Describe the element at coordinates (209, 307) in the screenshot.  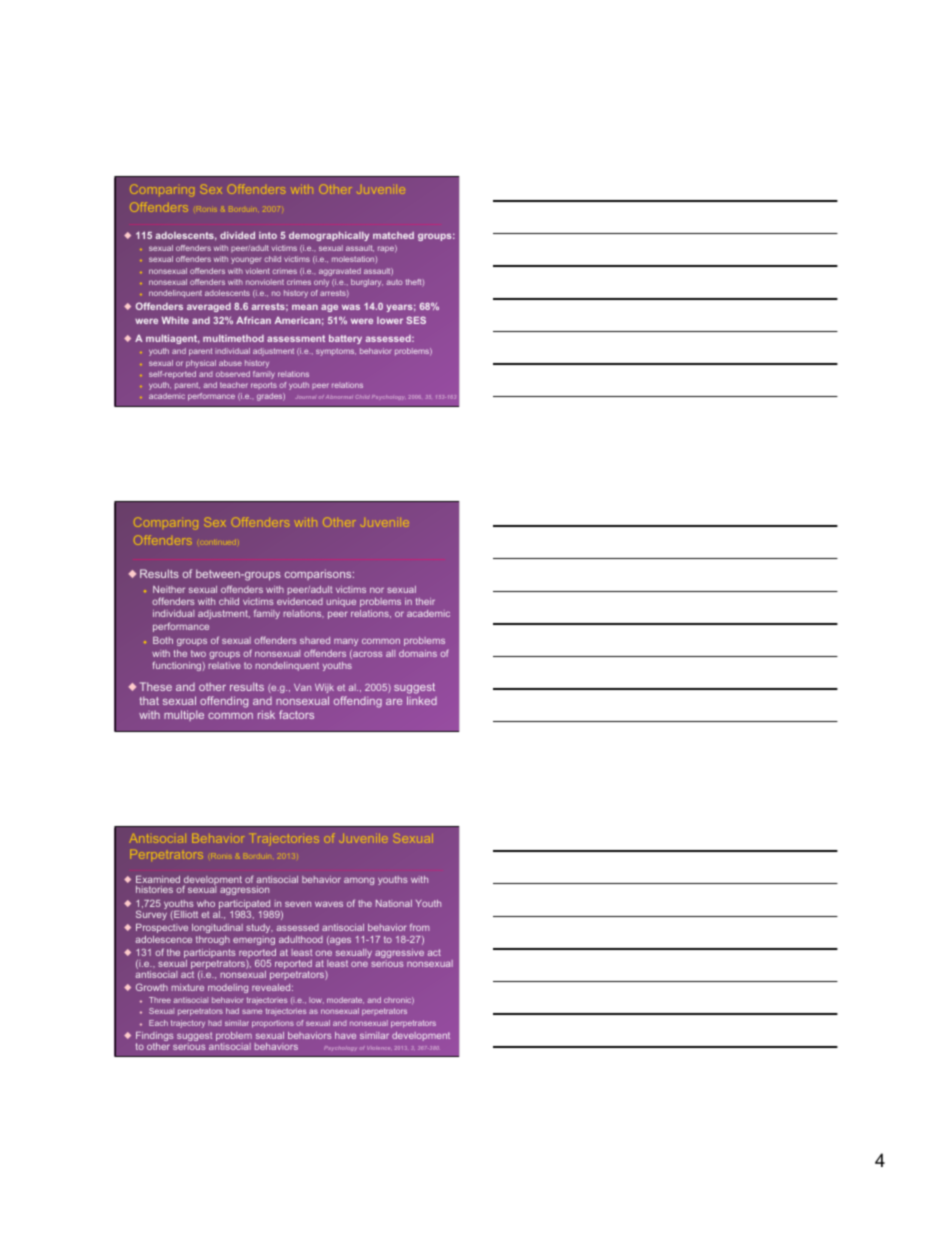
I see `averaged` at that location.
